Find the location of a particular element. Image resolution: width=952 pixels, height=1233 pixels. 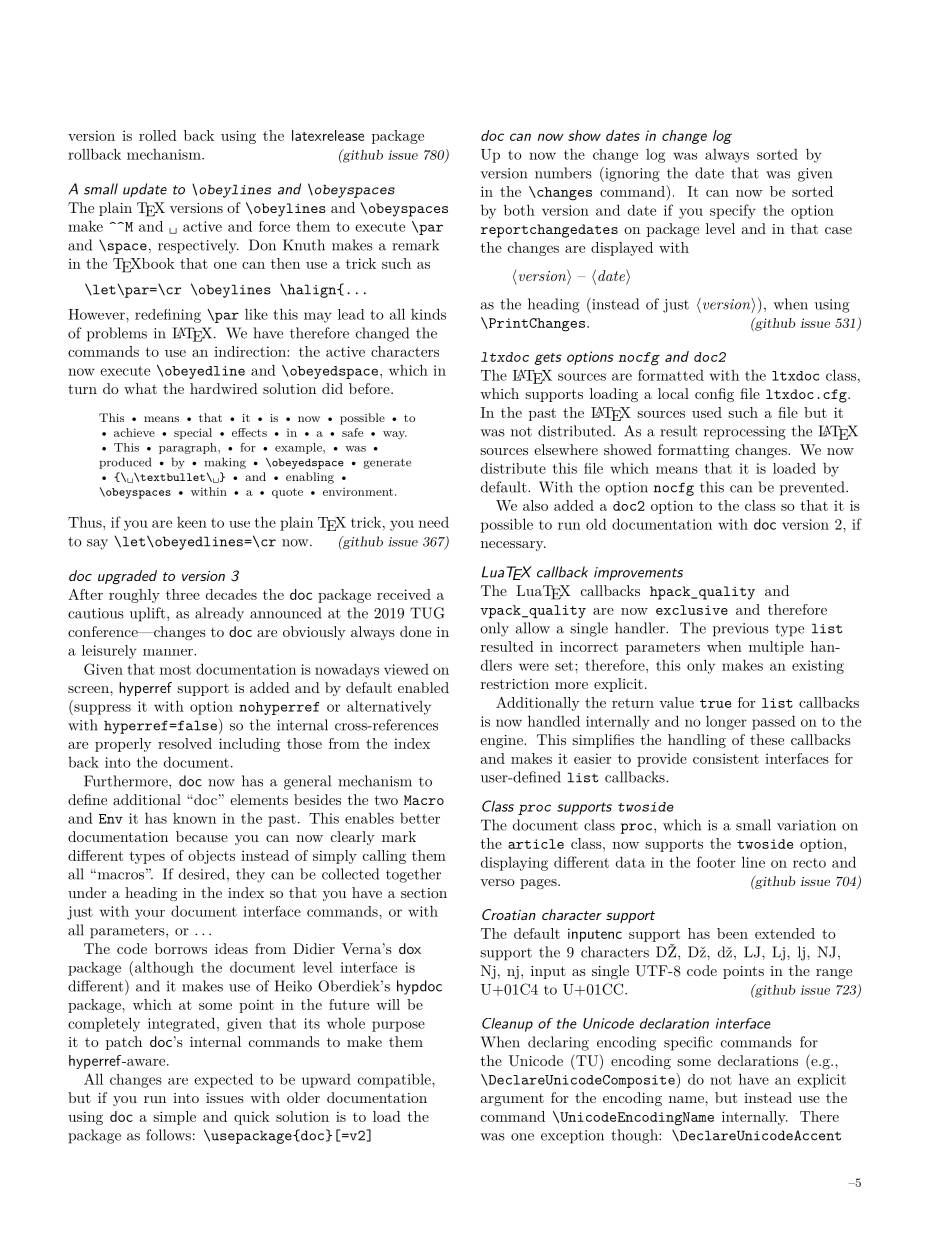

manner is located at coordinates (169, 652).
